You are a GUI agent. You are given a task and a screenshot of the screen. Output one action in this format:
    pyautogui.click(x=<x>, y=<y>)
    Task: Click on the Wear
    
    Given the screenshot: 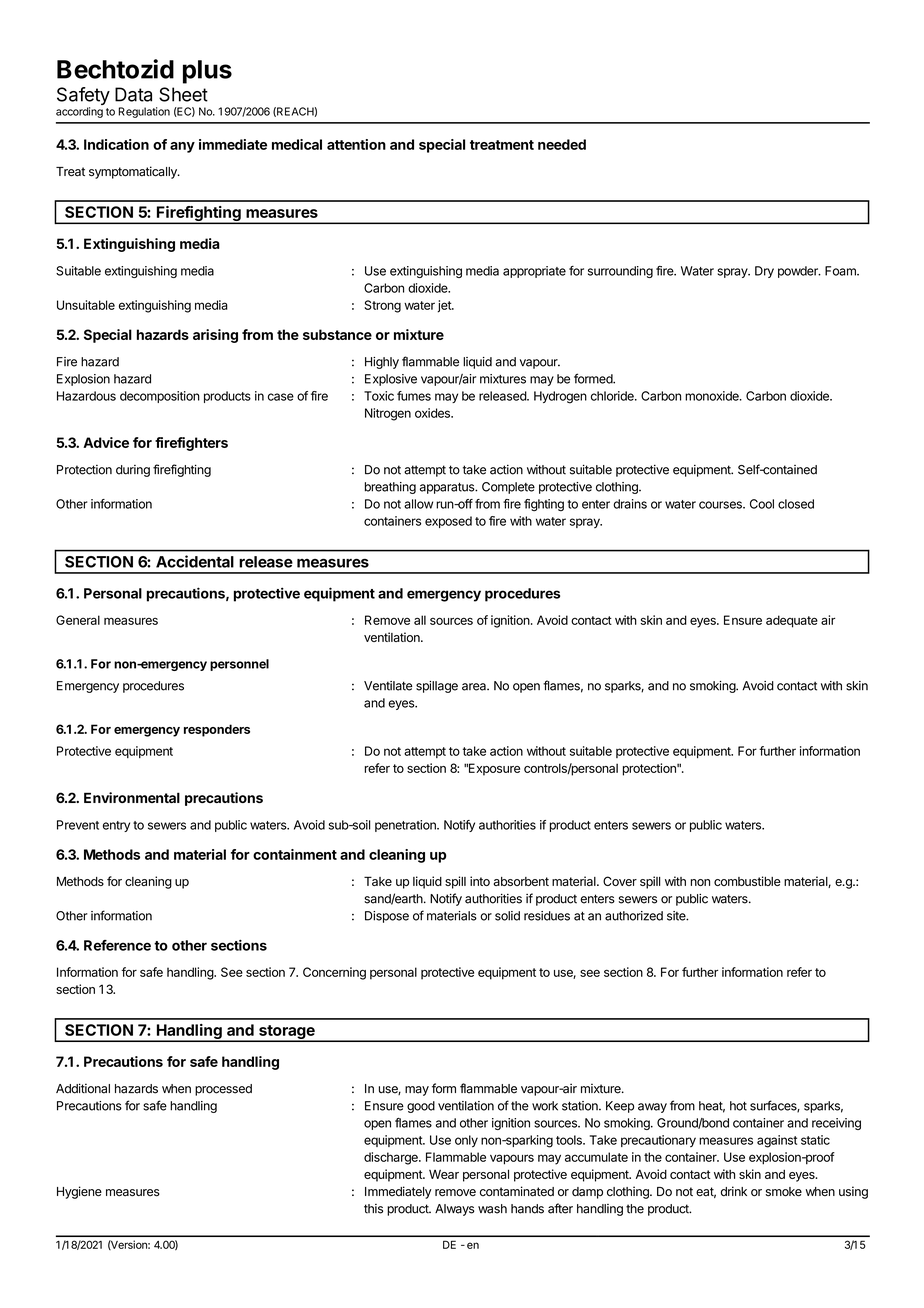 What is the action you would take?
    pyautogui.click(x=444, y=1174)
